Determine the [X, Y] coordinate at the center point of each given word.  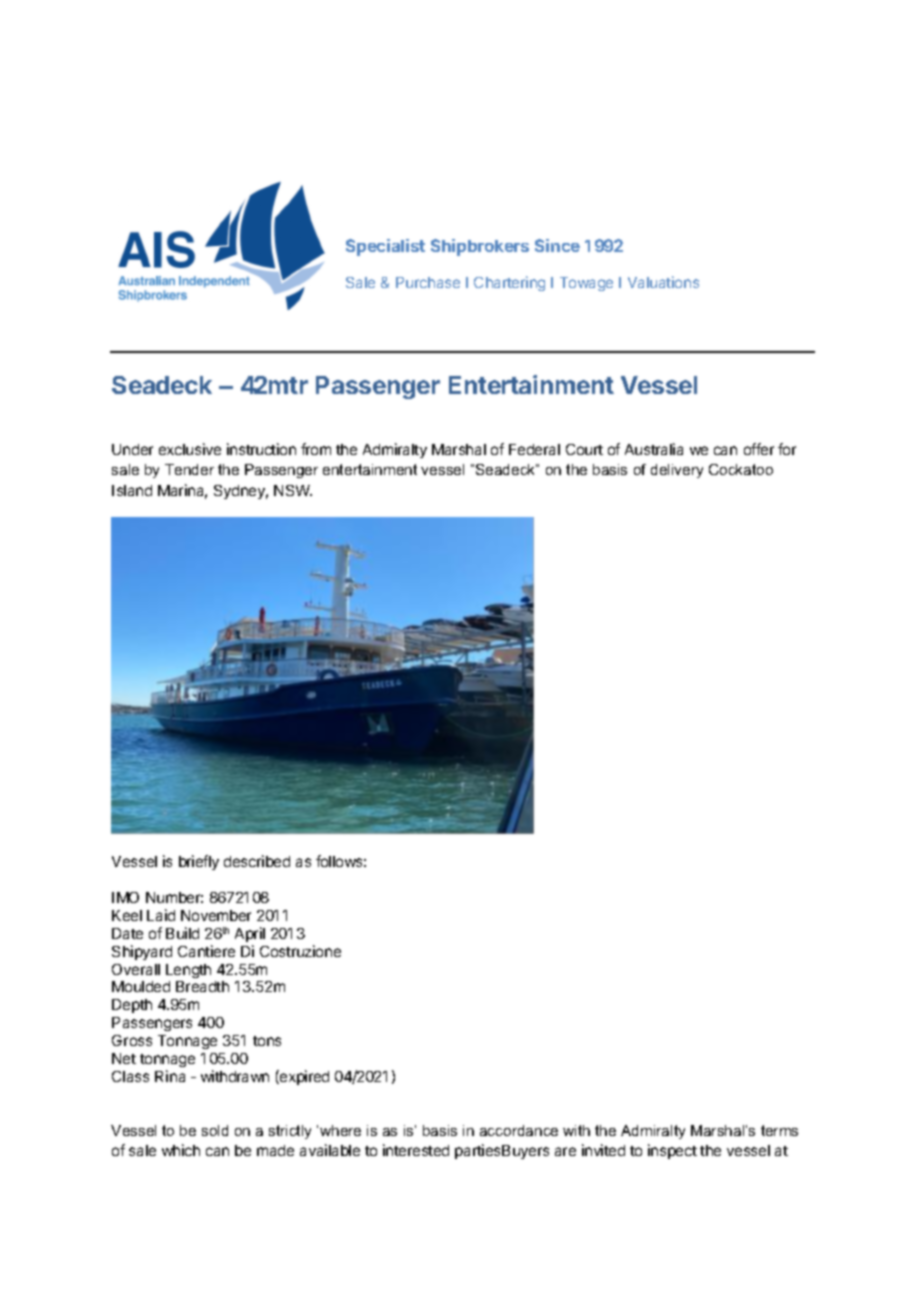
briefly [199, 862]
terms [779, 1130]
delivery [677, 471]
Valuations [663, 282]
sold [215, 1130]
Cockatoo [741, 469]
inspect [672, 1151]
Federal [534, 449]
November [216, 915]
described [257, 861]
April [250, 934]
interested [416, 1150]
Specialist [385, 247]
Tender [189, 469]
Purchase [428, 282]
